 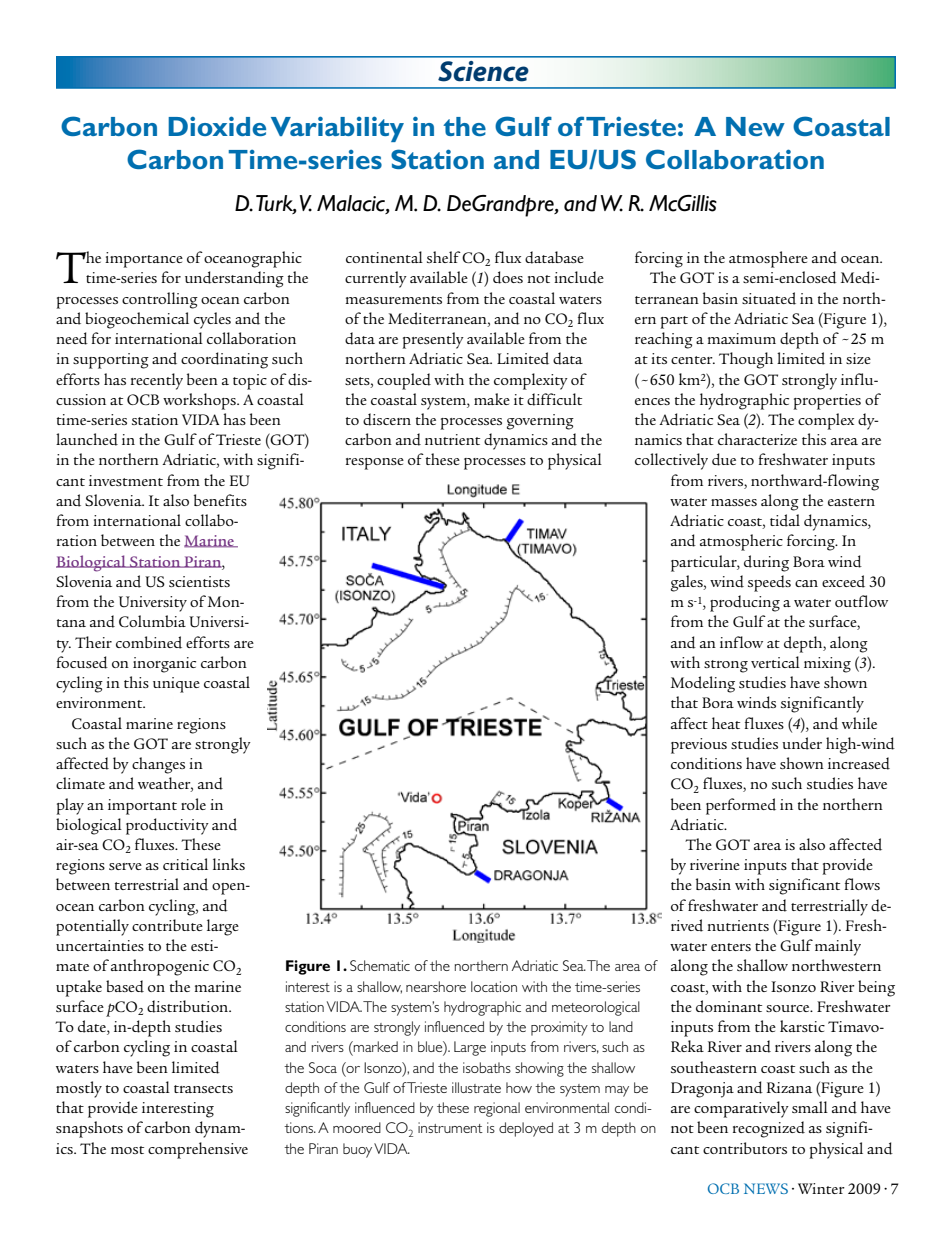 What do you see at coordinates (768, 259) in the document?
I see `atmosphere` at bounding box center [768, 259].
